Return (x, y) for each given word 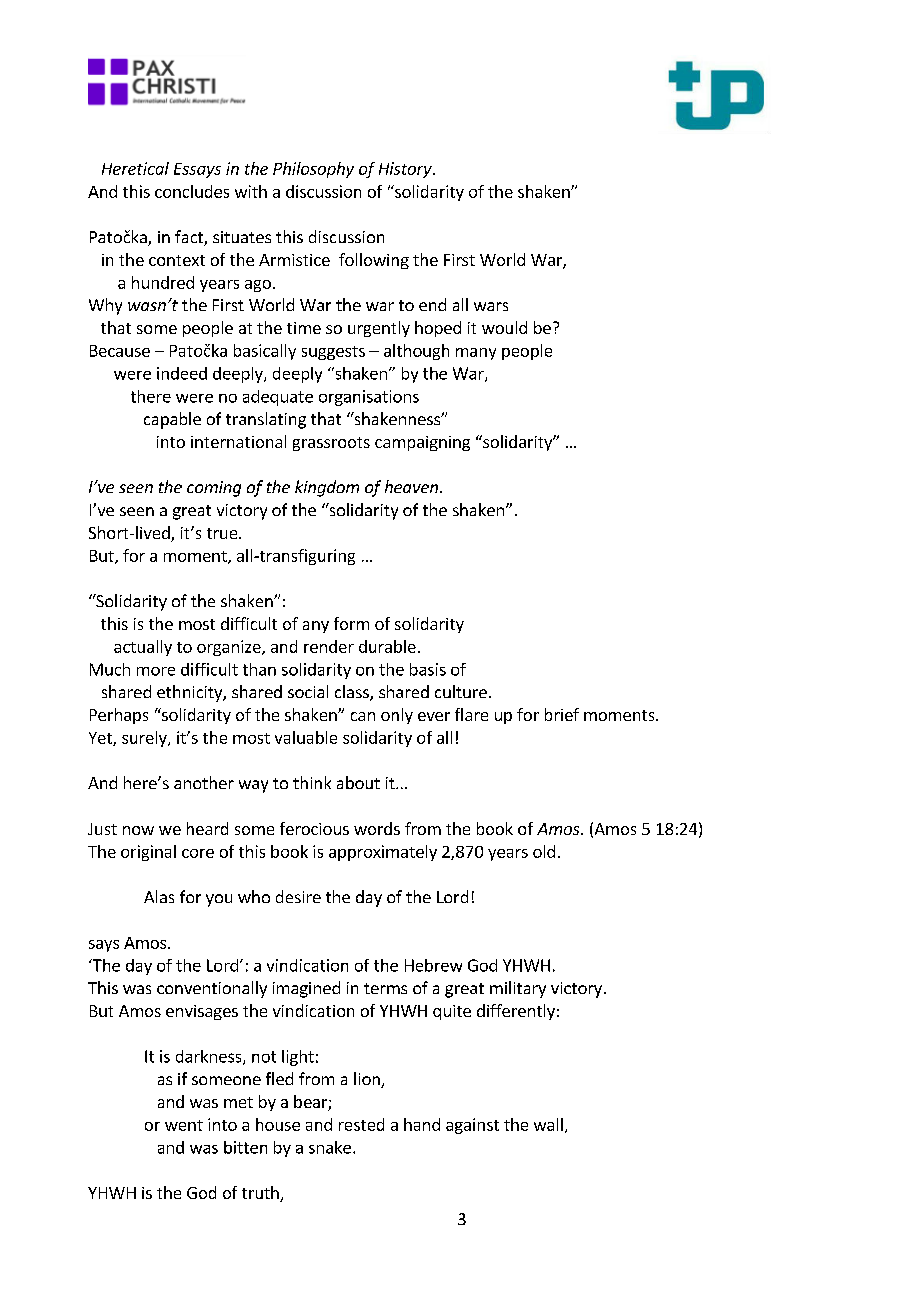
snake (330, 1147)
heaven (411, 486)
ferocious (314, 828)
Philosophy (313, 170)
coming (214, 489)
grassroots (331, 444)
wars (491, 306)
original (148, 853)
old (544, 851)
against (472, 1126)
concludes (192, 191)
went (184, 1125)
